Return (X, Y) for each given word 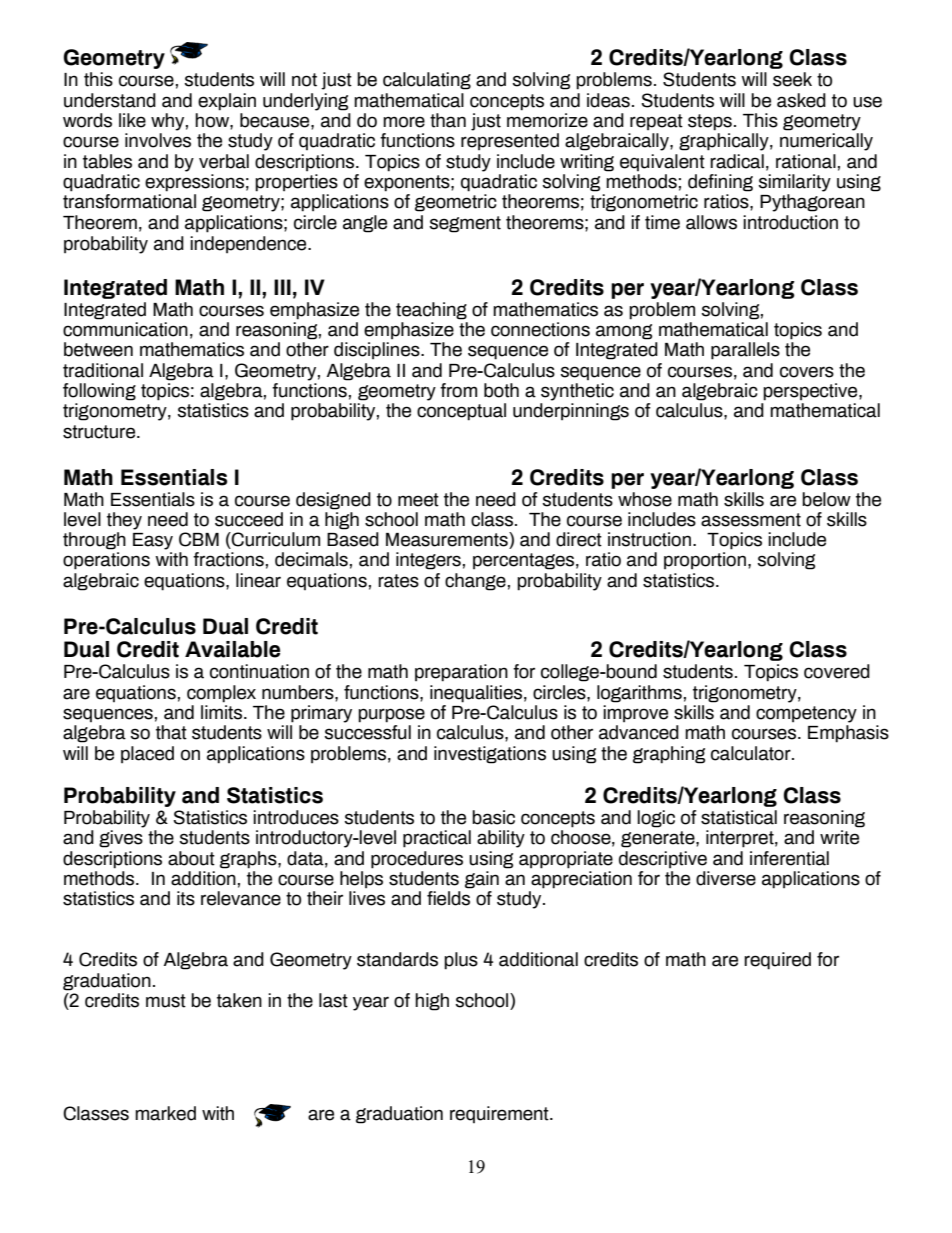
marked (165, 1113)
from (458, 390)
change (475, 582)
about (191, 858)
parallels (745, 351)
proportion (705, 560)
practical (437, 839)
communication (125, 329)
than (448, 120)
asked (801, 100)
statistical (739, 817)
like (132, 120)
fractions (228, 559)
